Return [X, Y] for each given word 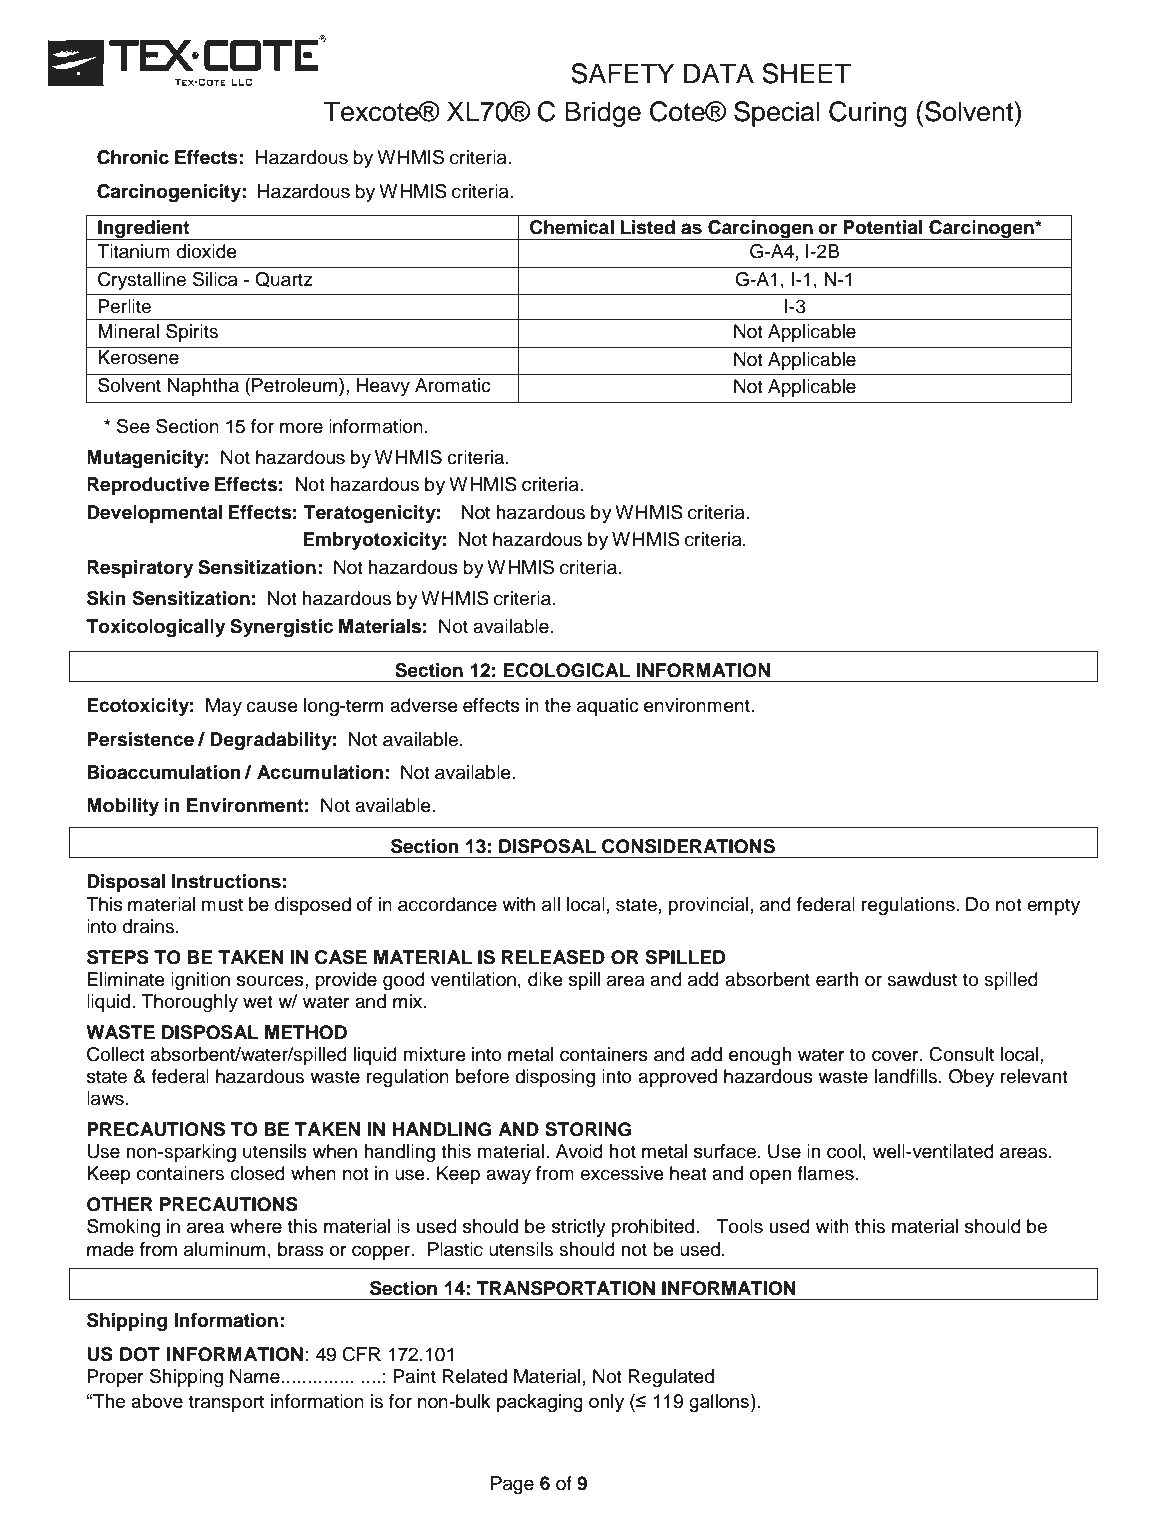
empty [1053, 906]
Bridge [603, 114]
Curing [868, 114]
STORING [588, 1129]
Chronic [133, 157]
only [606, 1403]
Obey [971, 1078]
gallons [719, 1403]
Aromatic [453, 385]
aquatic [608, 707]
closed [257, 1173]
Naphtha [203, 387]
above [157, 1401]
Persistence [140, 739]
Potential [882, 227]
